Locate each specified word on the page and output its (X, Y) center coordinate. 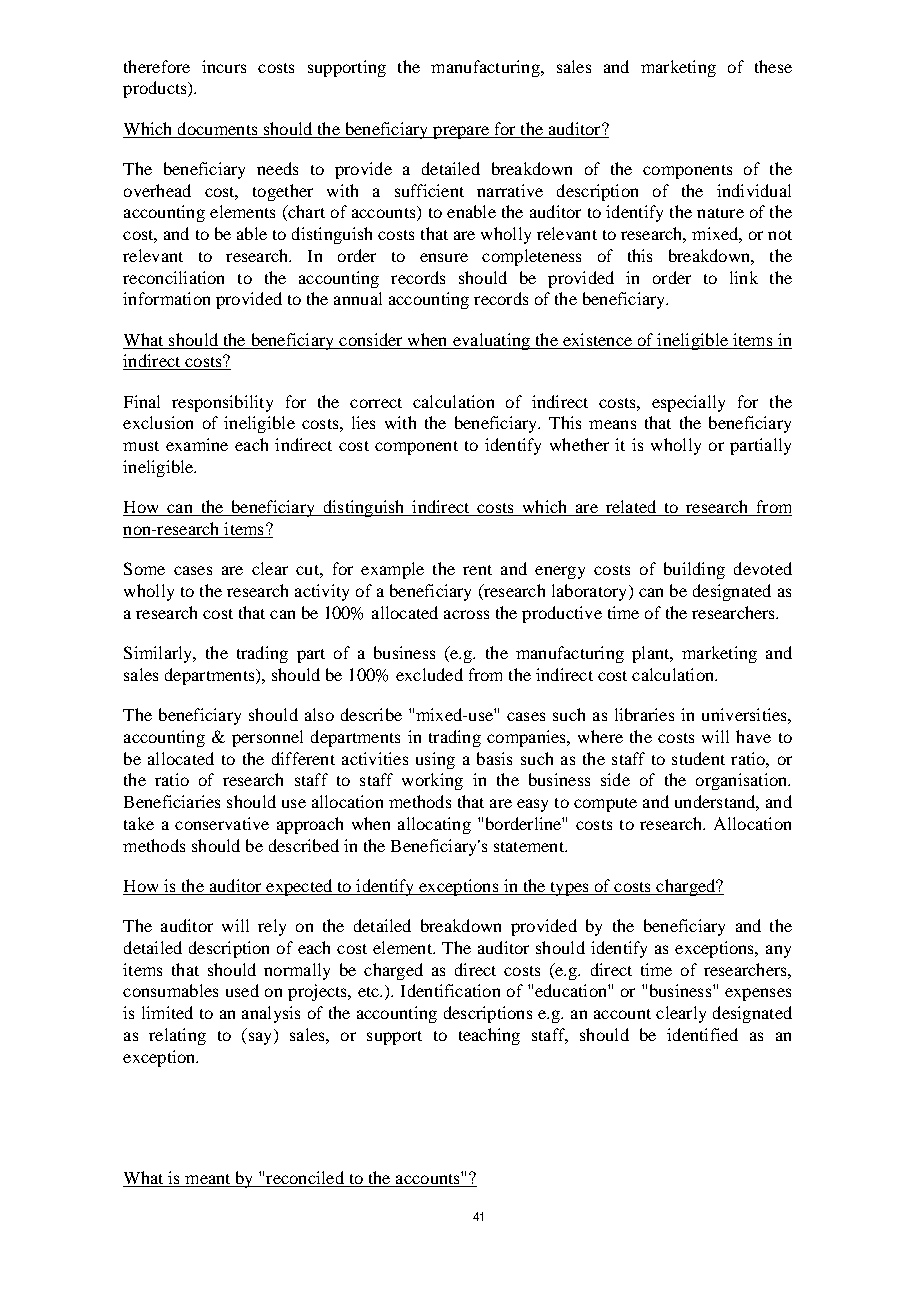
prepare (461, 132)
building (694, 570)
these (773, 66)
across (466, 614)
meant (207, 1179)
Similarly (159, 654)
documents (217, 128)
